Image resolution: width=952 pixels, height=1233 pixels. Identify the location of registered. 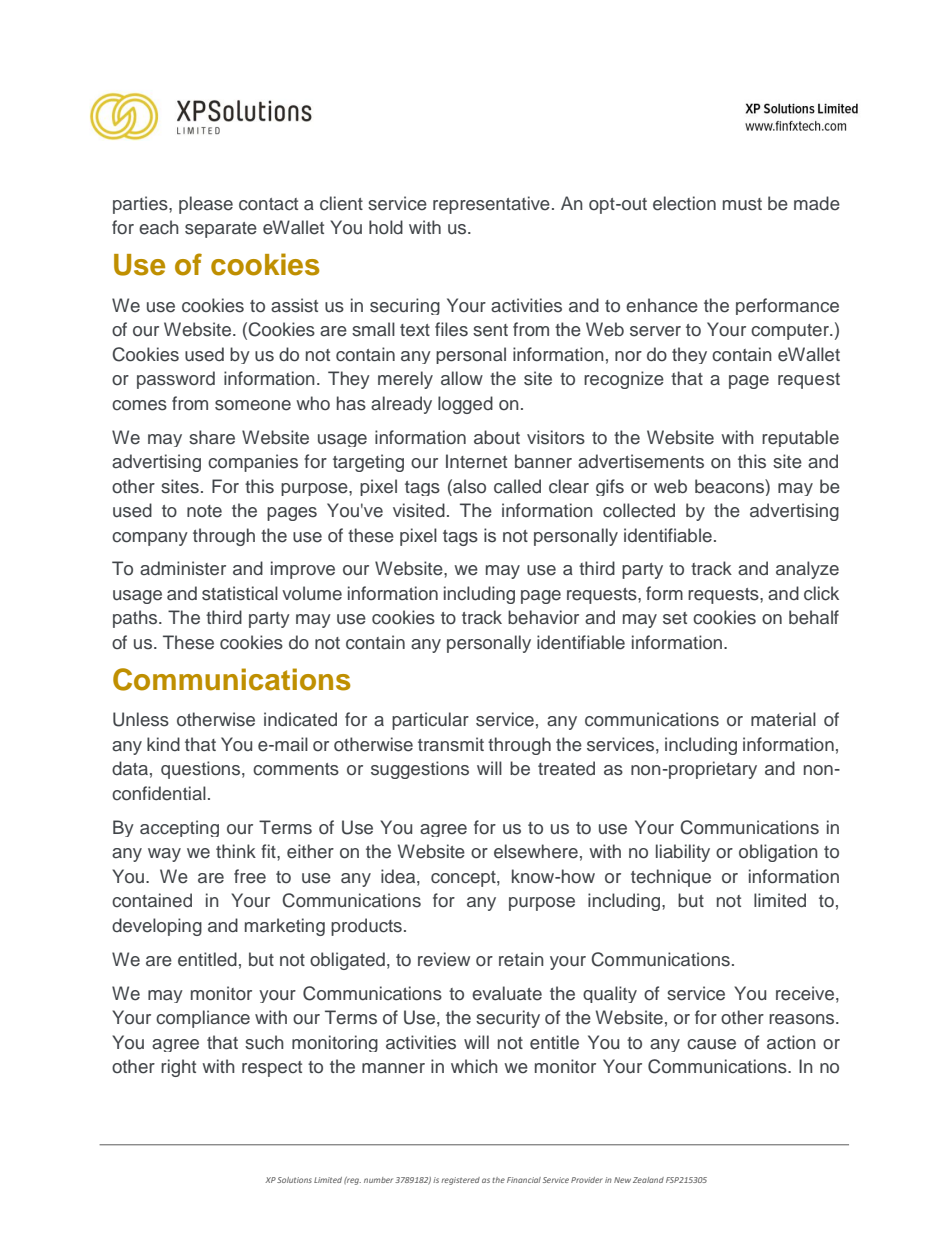
(460, 1181).
